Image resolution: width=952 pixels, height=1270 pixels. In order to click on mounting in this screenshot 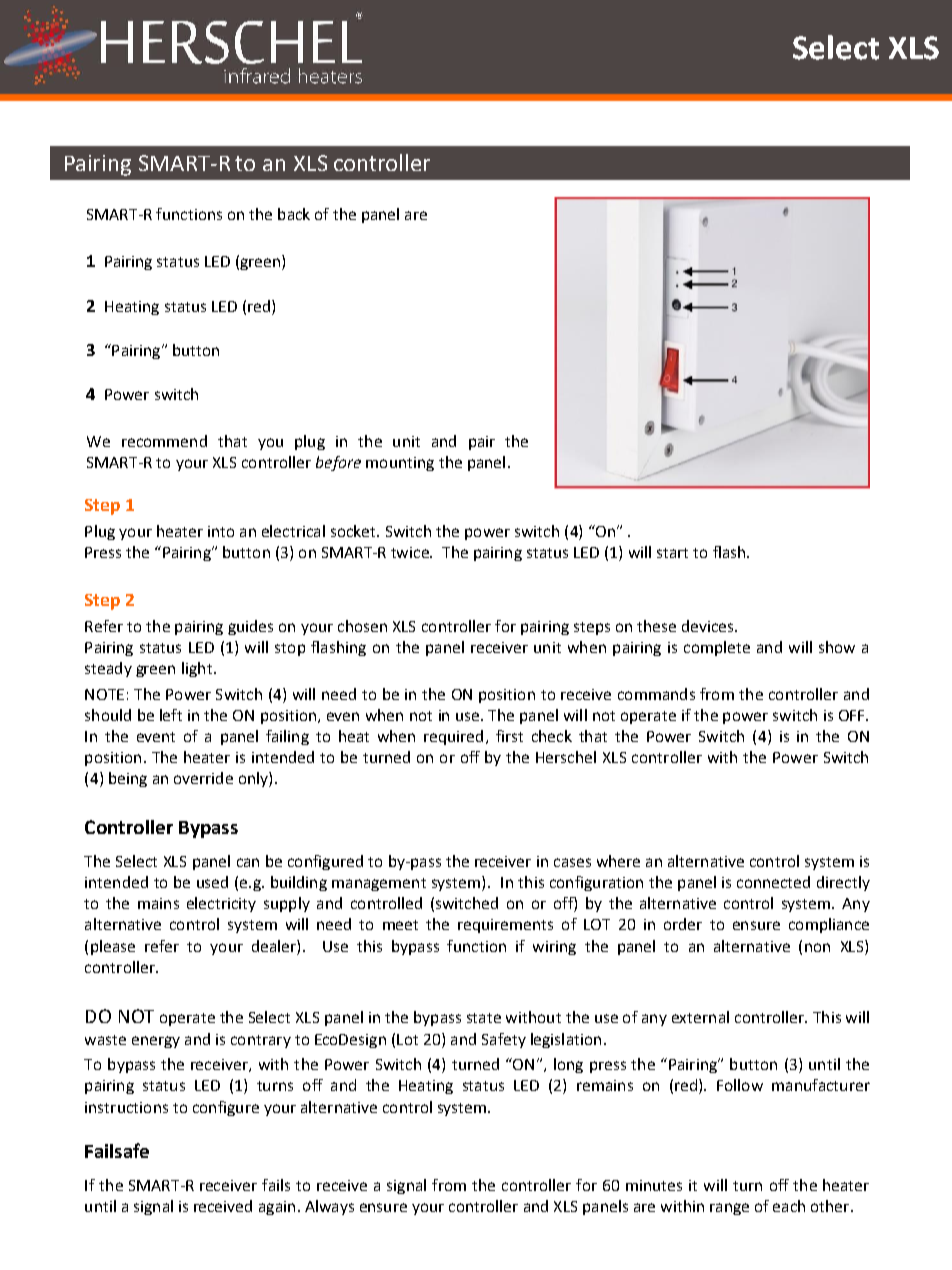, I will do `click(400, 464)`.
